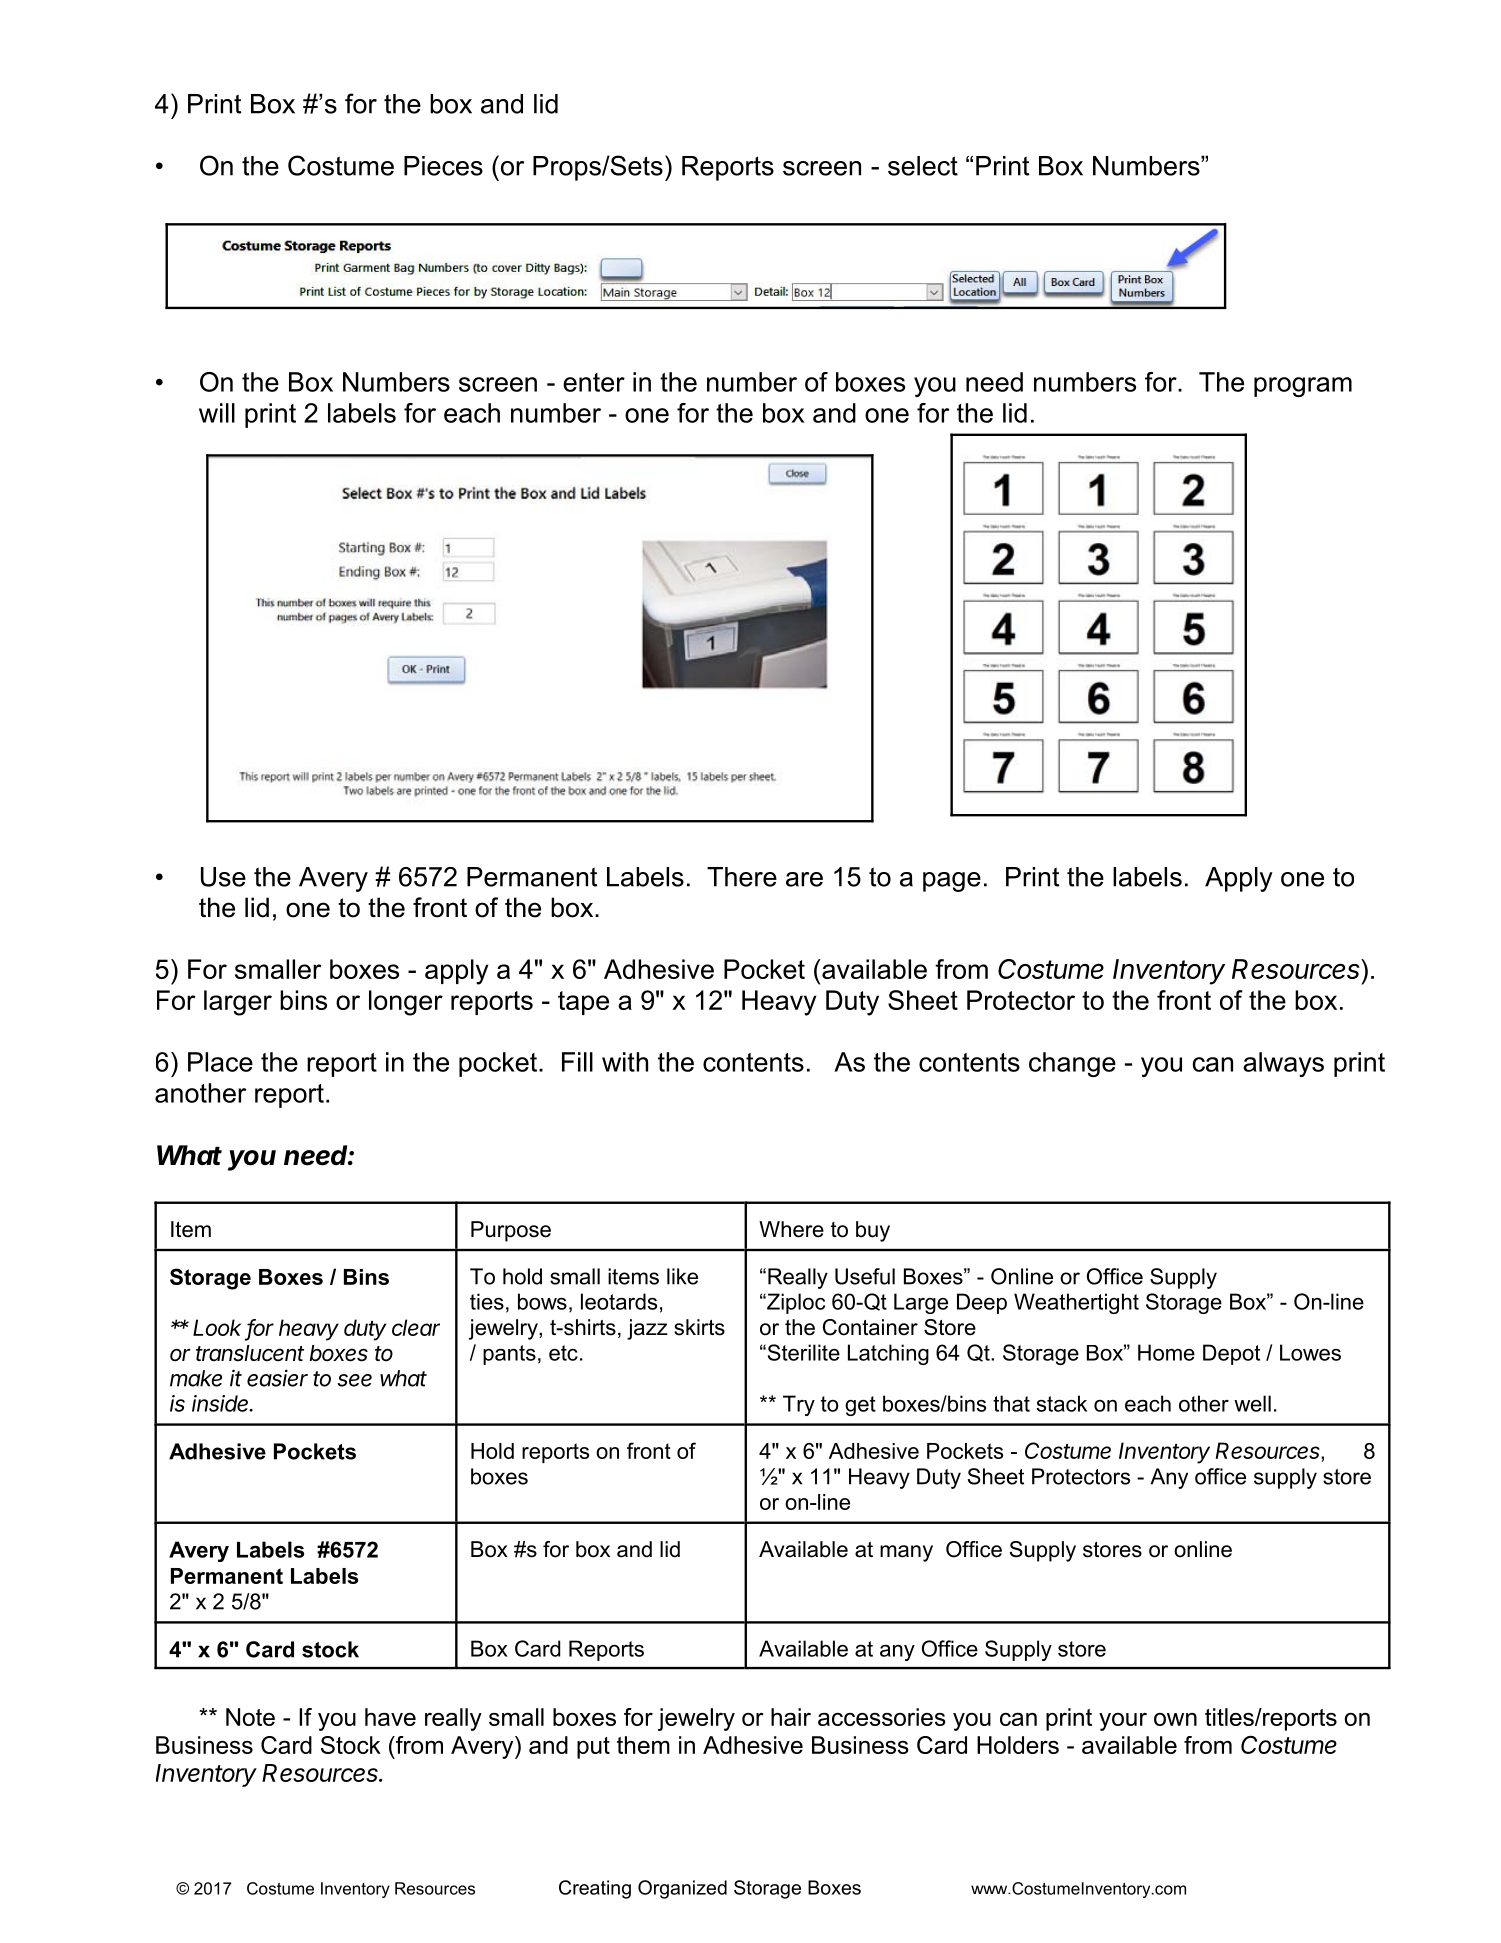  I want to click on have, so click(390, 1717).
